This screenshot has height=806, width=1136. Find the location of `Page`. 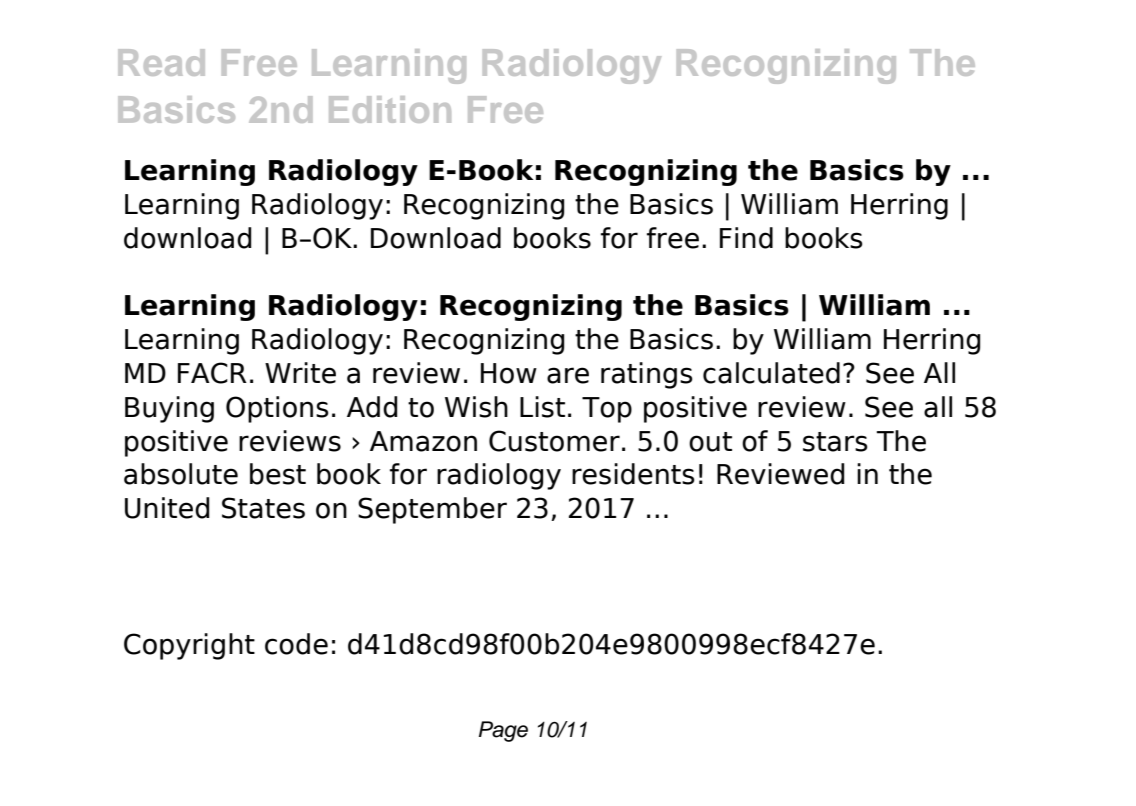

Page is located at coordinates (503, 731).
